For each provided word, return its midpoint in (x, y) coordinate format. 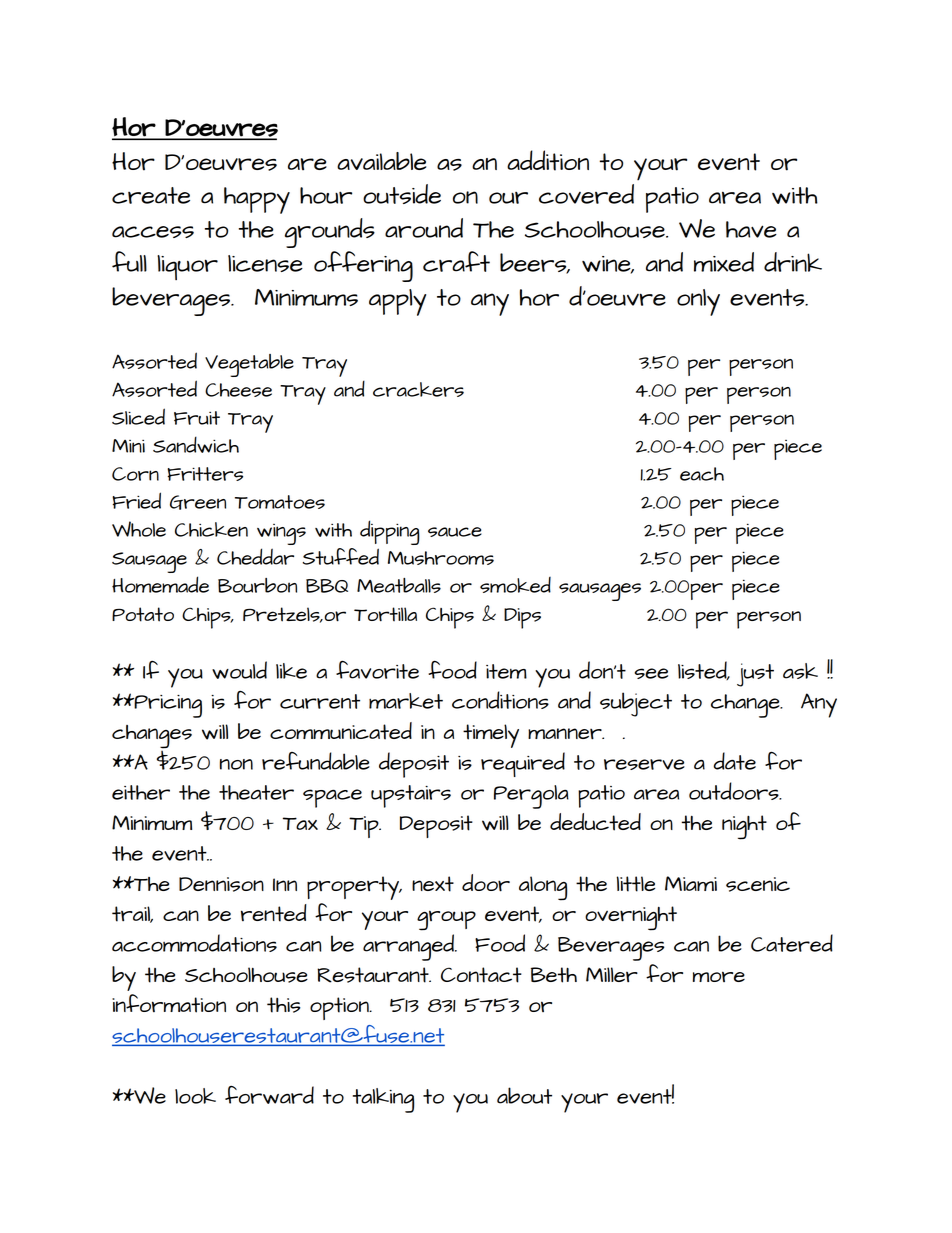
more (719, 976)
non (236, 764)
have (751, 229)
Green (198, 502)
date (734, 761)
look (195, 1096)
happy (257, 200)
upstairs (411, 796)
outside (402, 194)
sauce (455, 532)
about (524, 1095)
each (702, 474)
